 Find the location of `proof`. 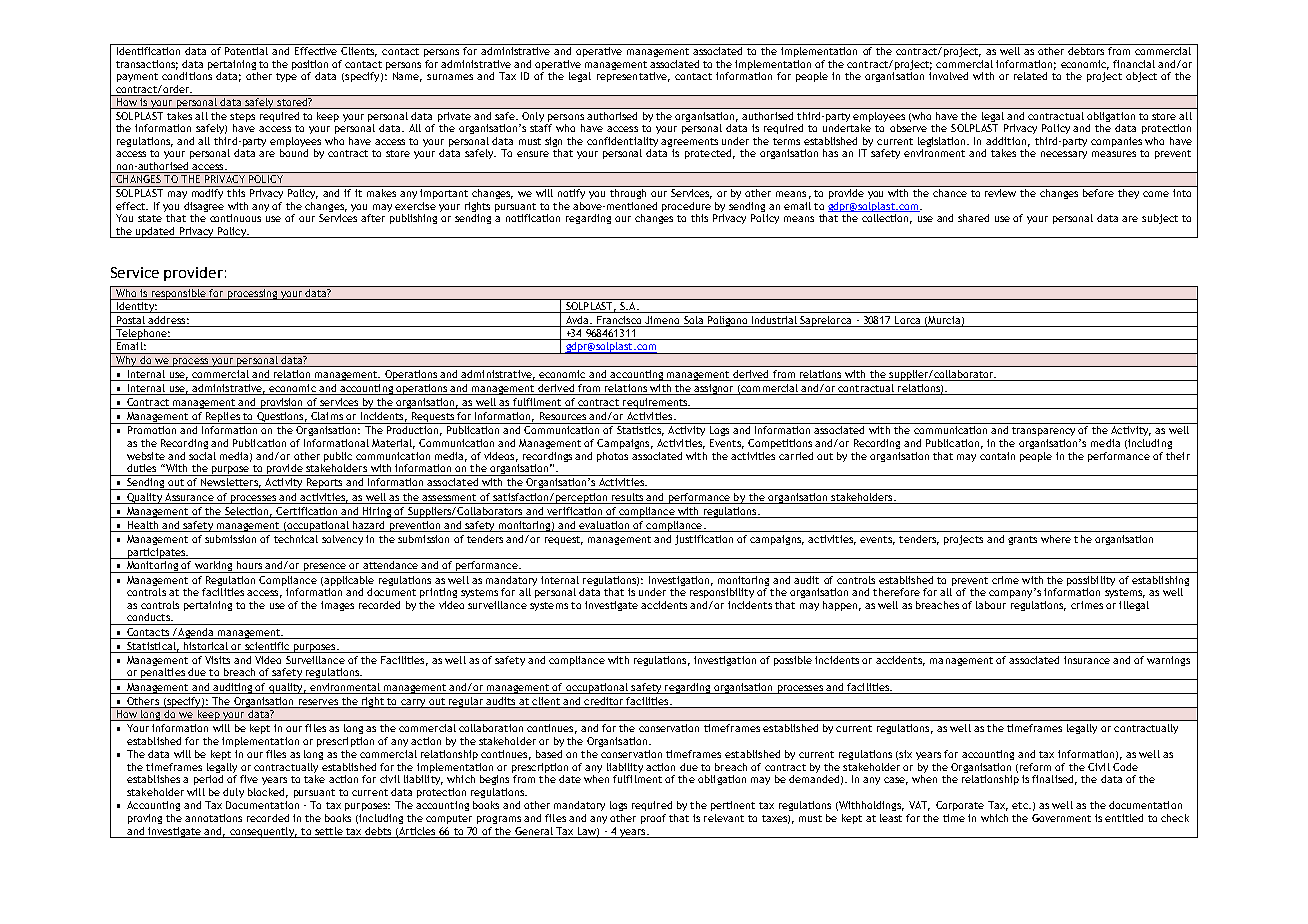

proof is located at coordinates (653, 819).
